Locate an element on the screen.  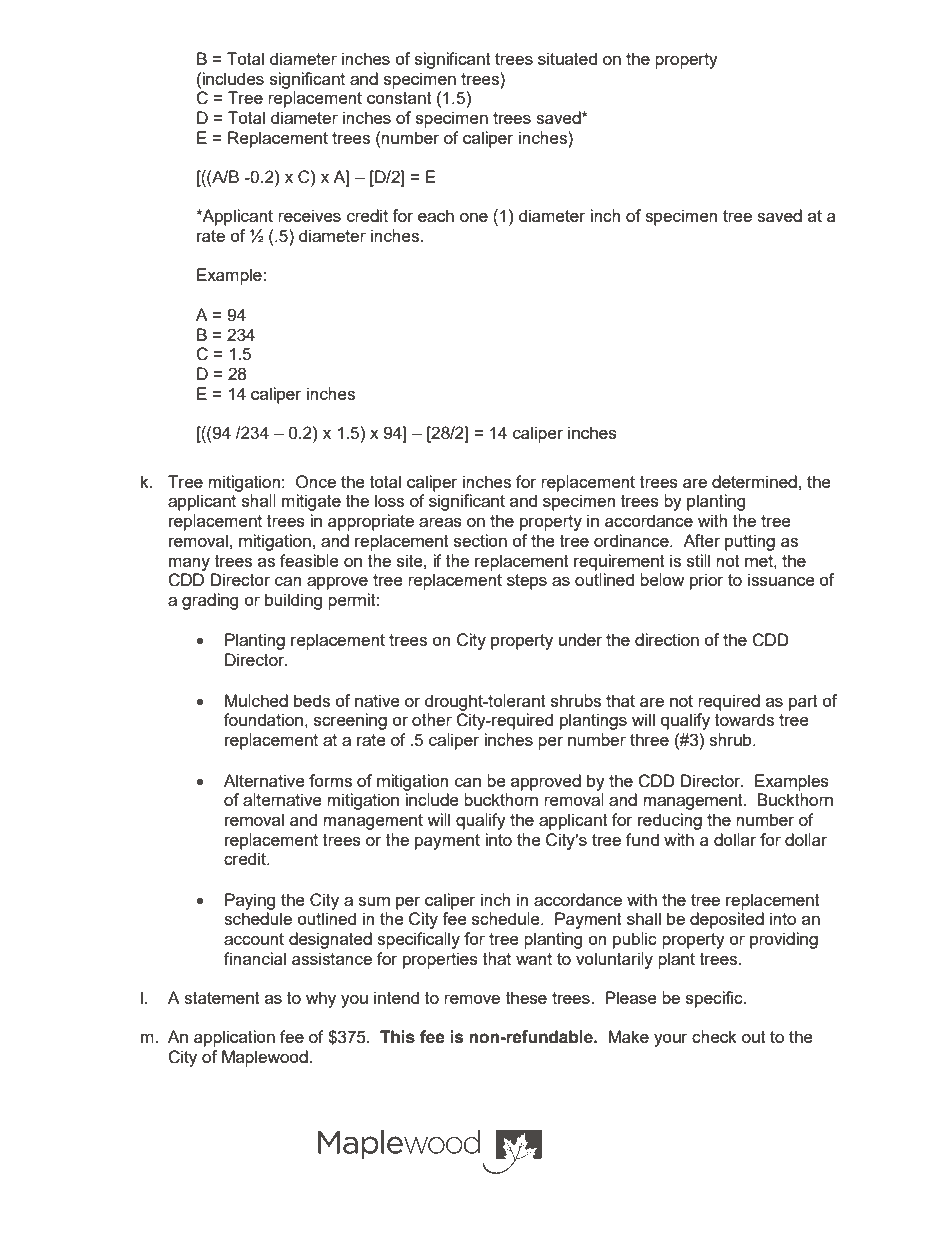
situated is located at coordinates (567, 58).
